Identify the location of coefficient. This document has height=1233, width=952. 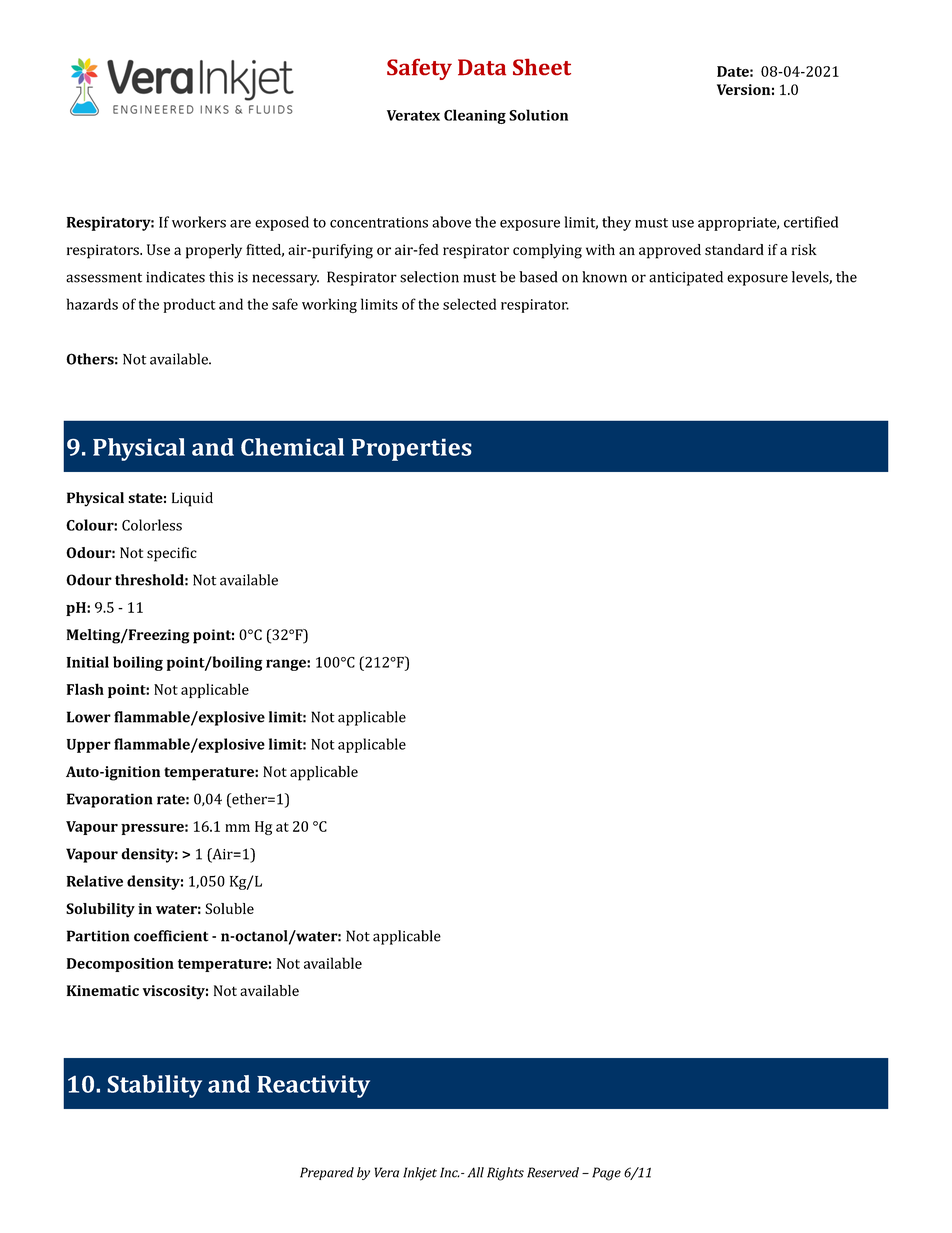
(171, 936).
